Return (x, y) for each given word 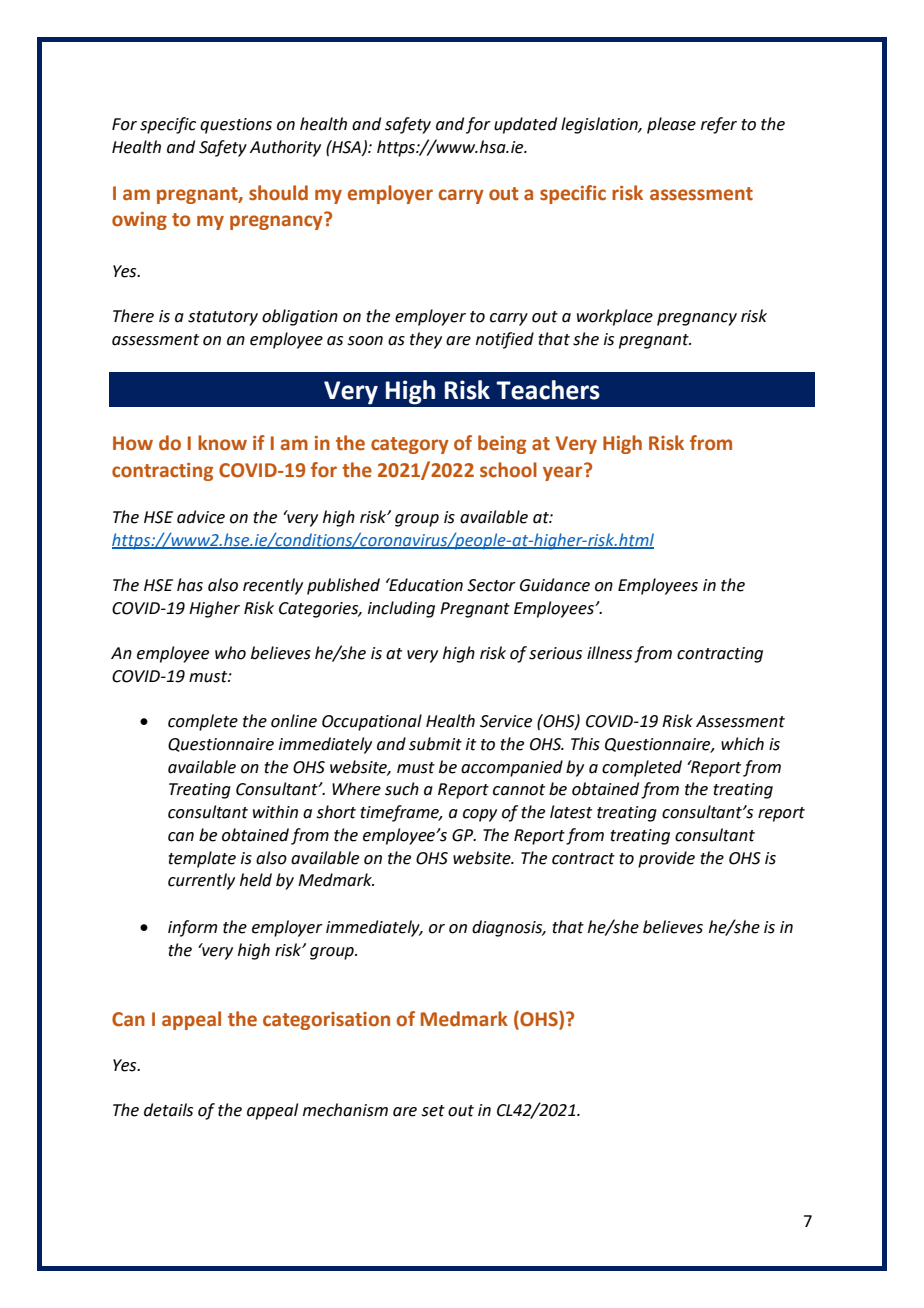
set (433, 1111)
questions (236, 126)
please (671, 125)
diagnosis (508, 928)
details (168, 1110)
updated (525, 125)
